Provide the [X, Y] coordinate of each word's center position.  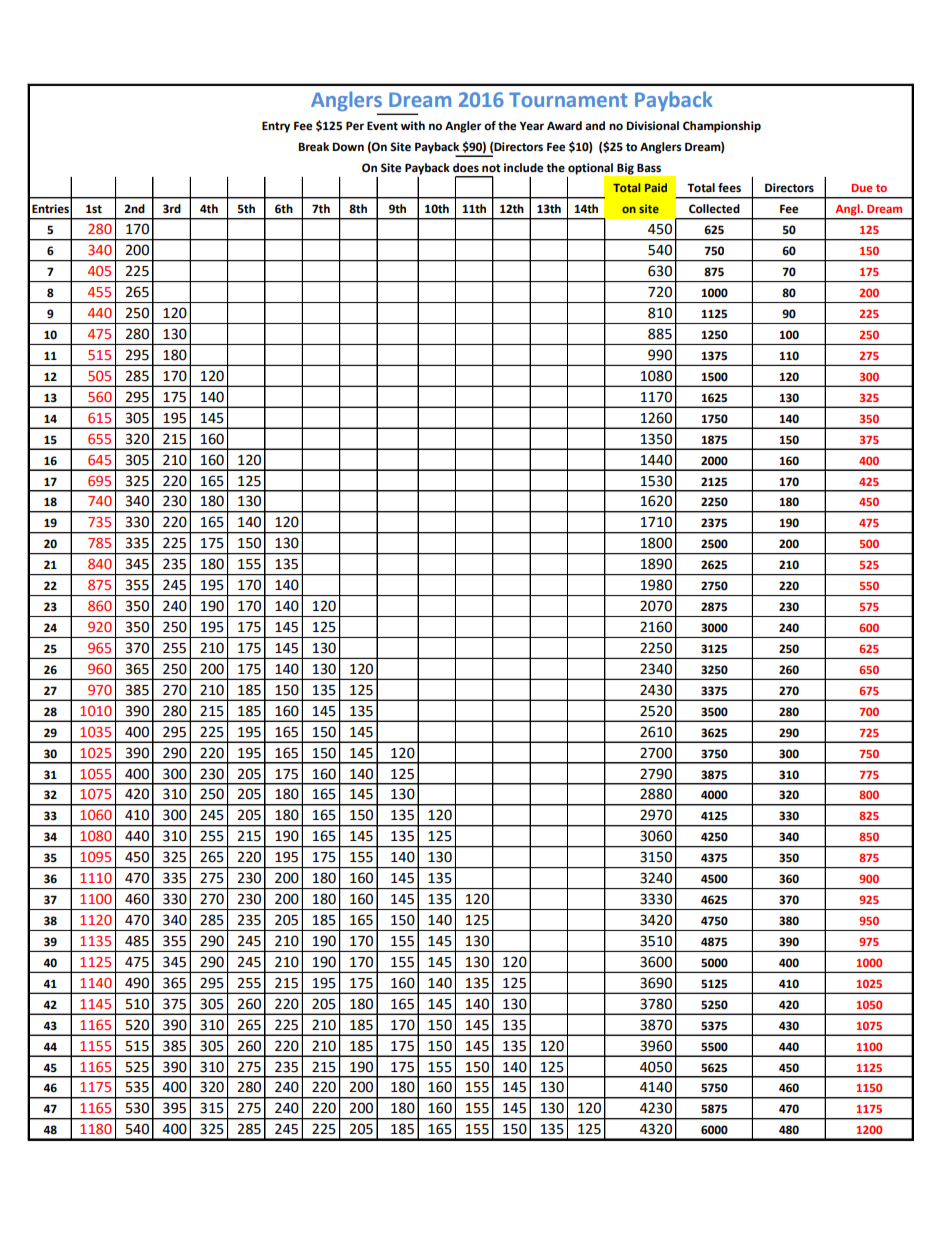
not [491, 168]
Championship [722, 127]
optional [590, 169]
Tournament [568, 99]
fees [729, 188]
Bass [649, 168]
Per [355, 126]
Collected [714, 209]
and [595, 125]
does [466, 168]
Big [625, 169]
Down [348, 147]
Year [532, 126]
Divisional [652, 126]
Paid [656, 187]
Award [564, 125]
